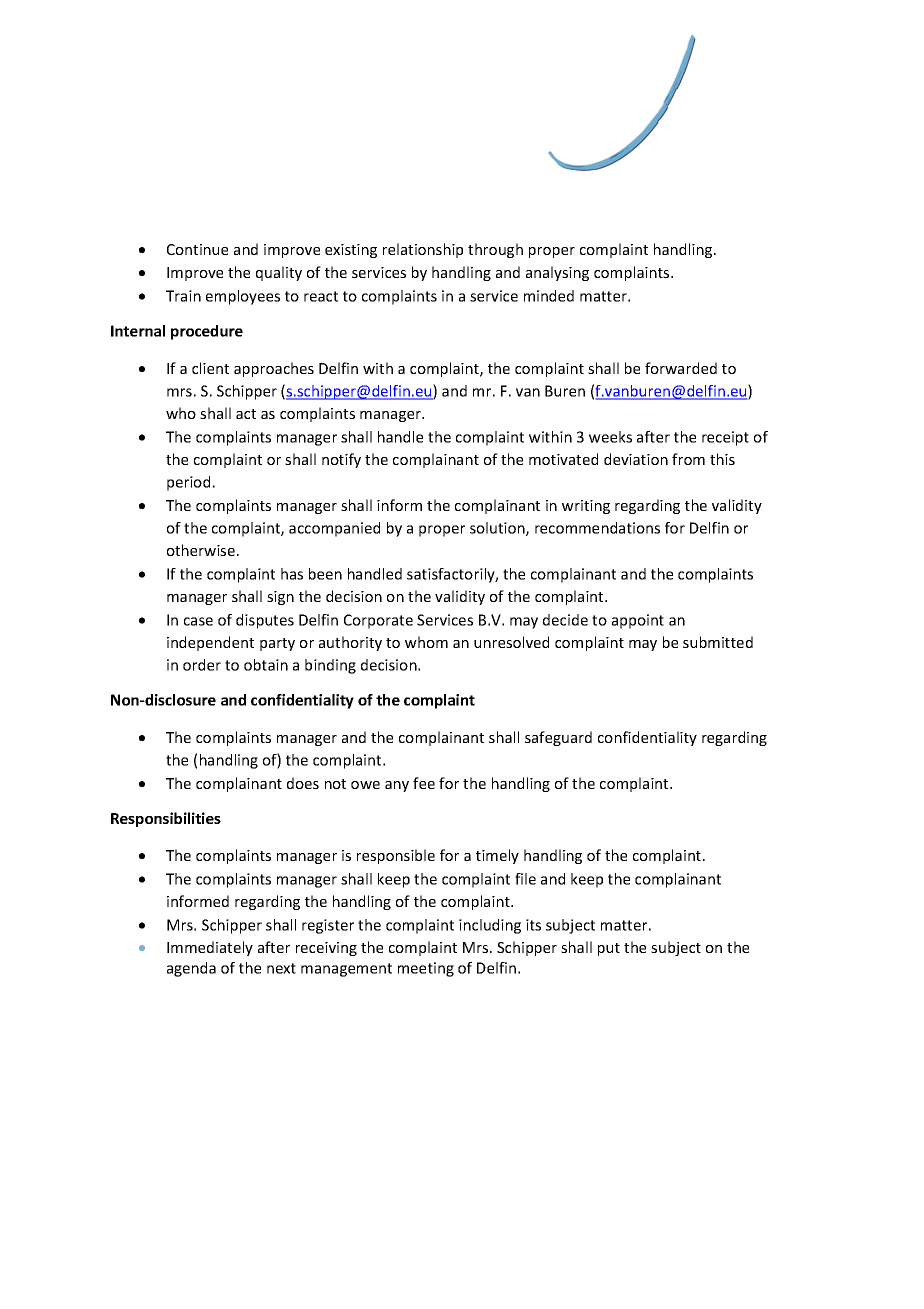 Image resolution: width=924 pixels, height=1309 pixels. I want to click on Immediately, so click(210, 948).
